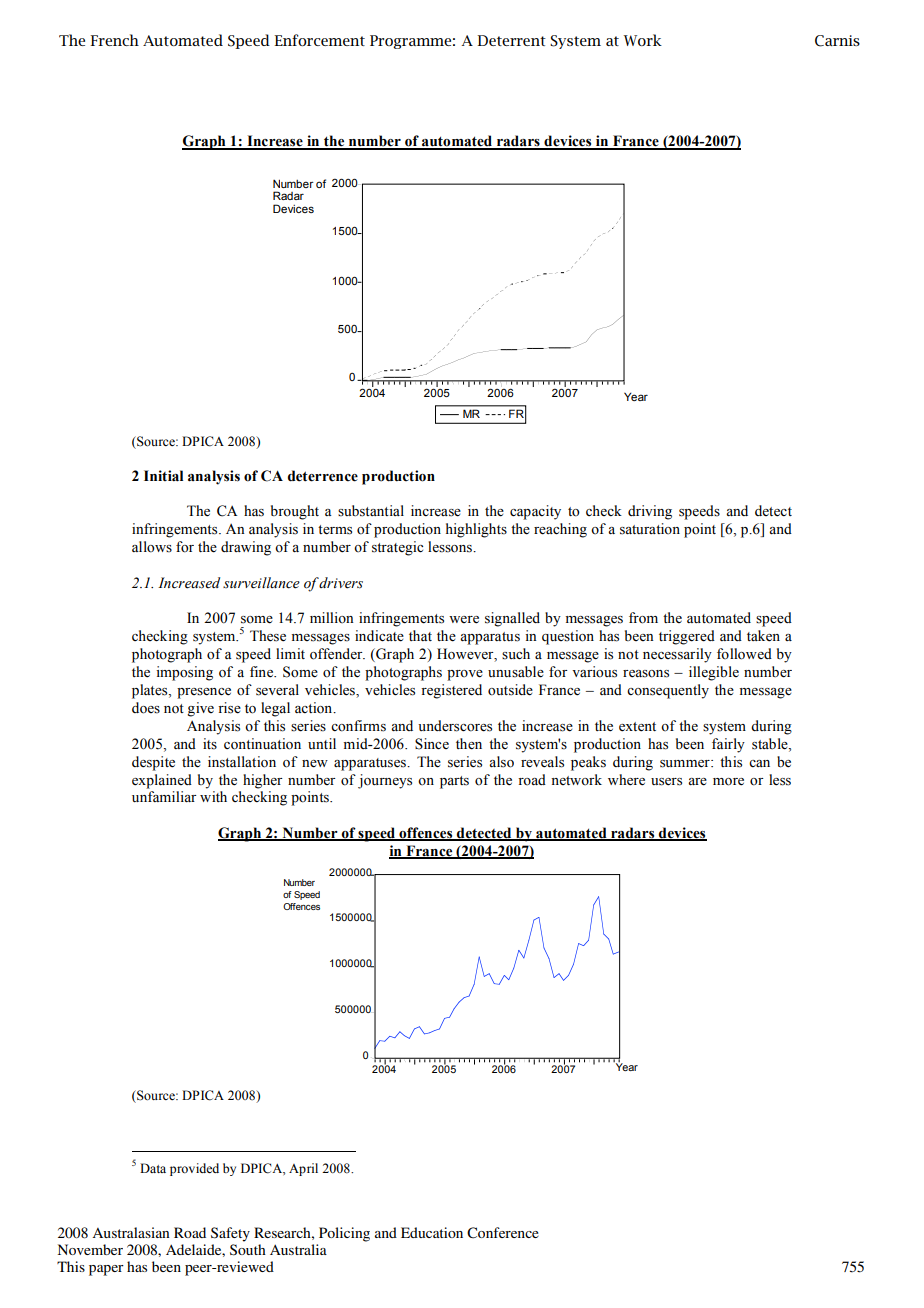  I want to click on French, so click(114, 40).
